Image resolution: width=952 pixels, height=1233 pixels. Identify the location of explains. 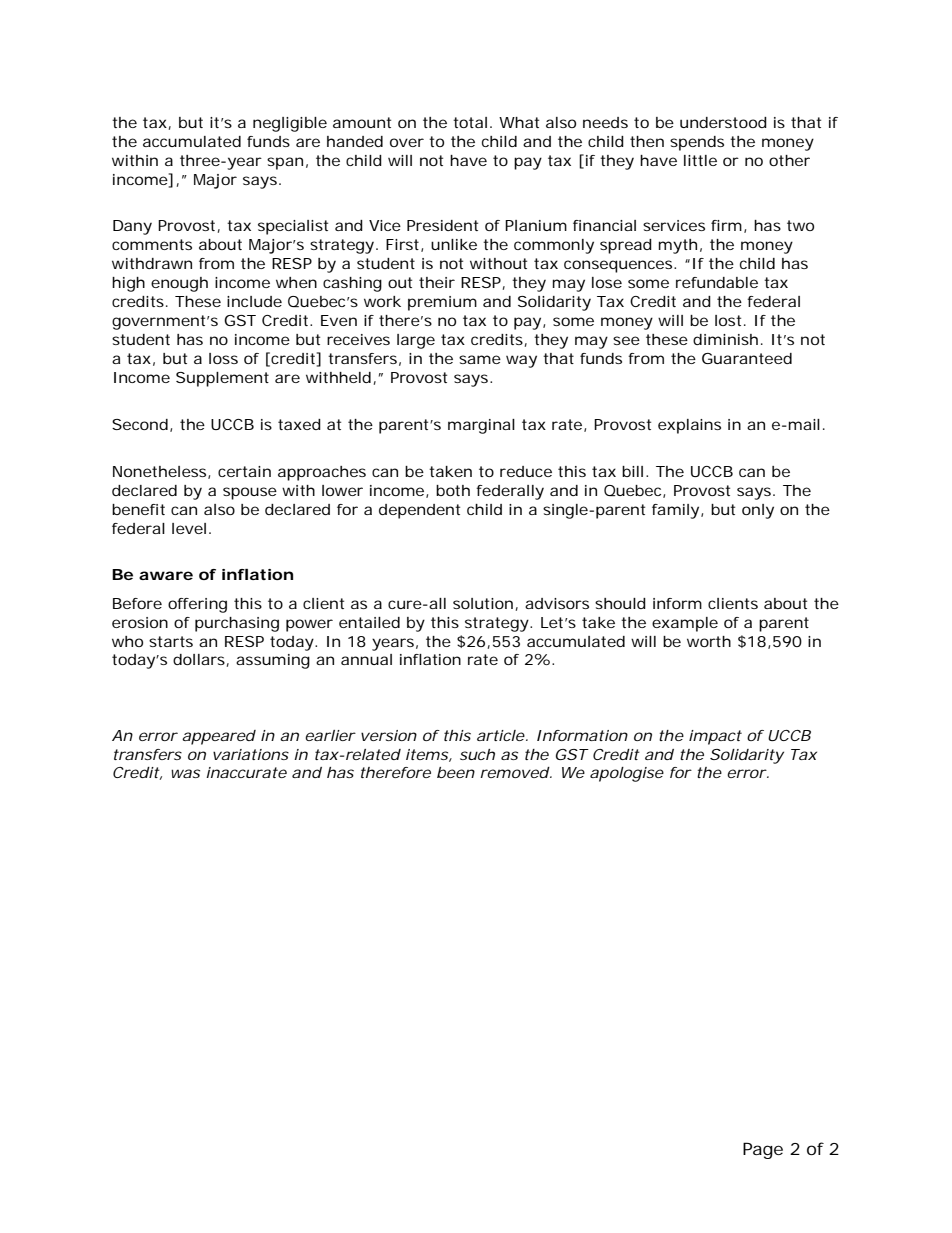
(689, 426).
